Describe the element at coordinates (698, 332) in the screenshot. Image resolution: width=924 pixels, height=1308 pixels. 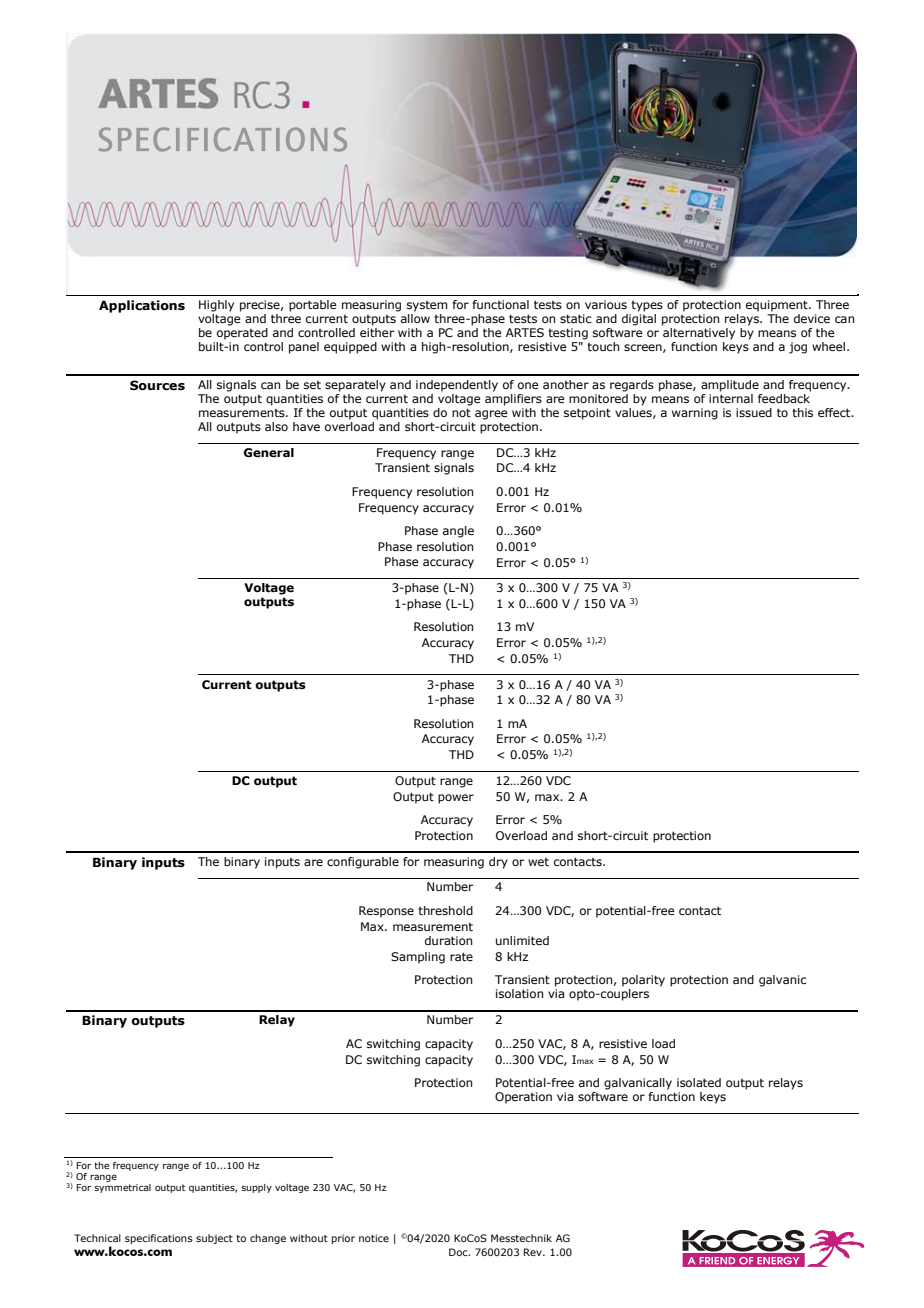
I see `alternatively` at that location.
